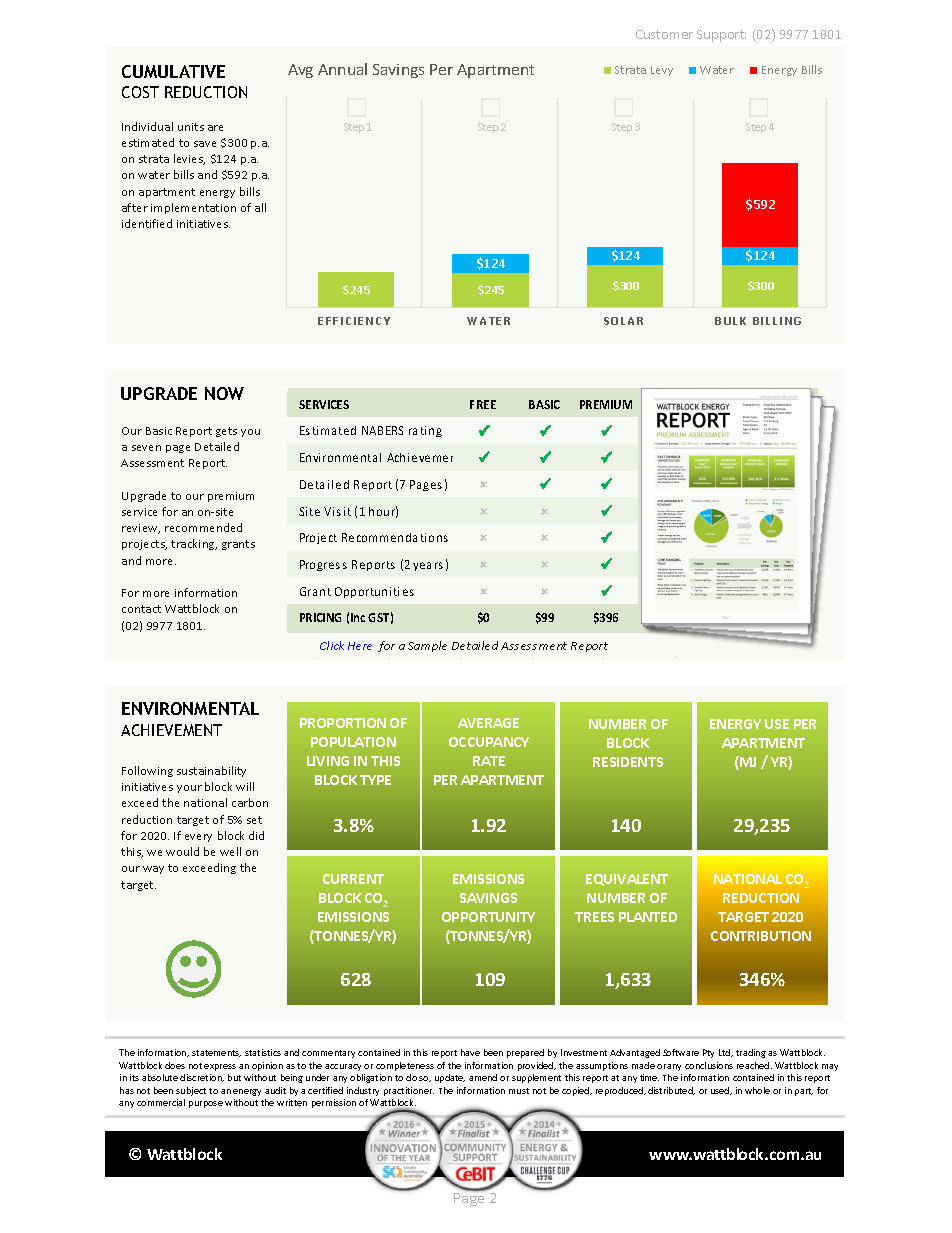 This screenshot has height=1233, width=952. I want to click on Support, so click(721, 36).
